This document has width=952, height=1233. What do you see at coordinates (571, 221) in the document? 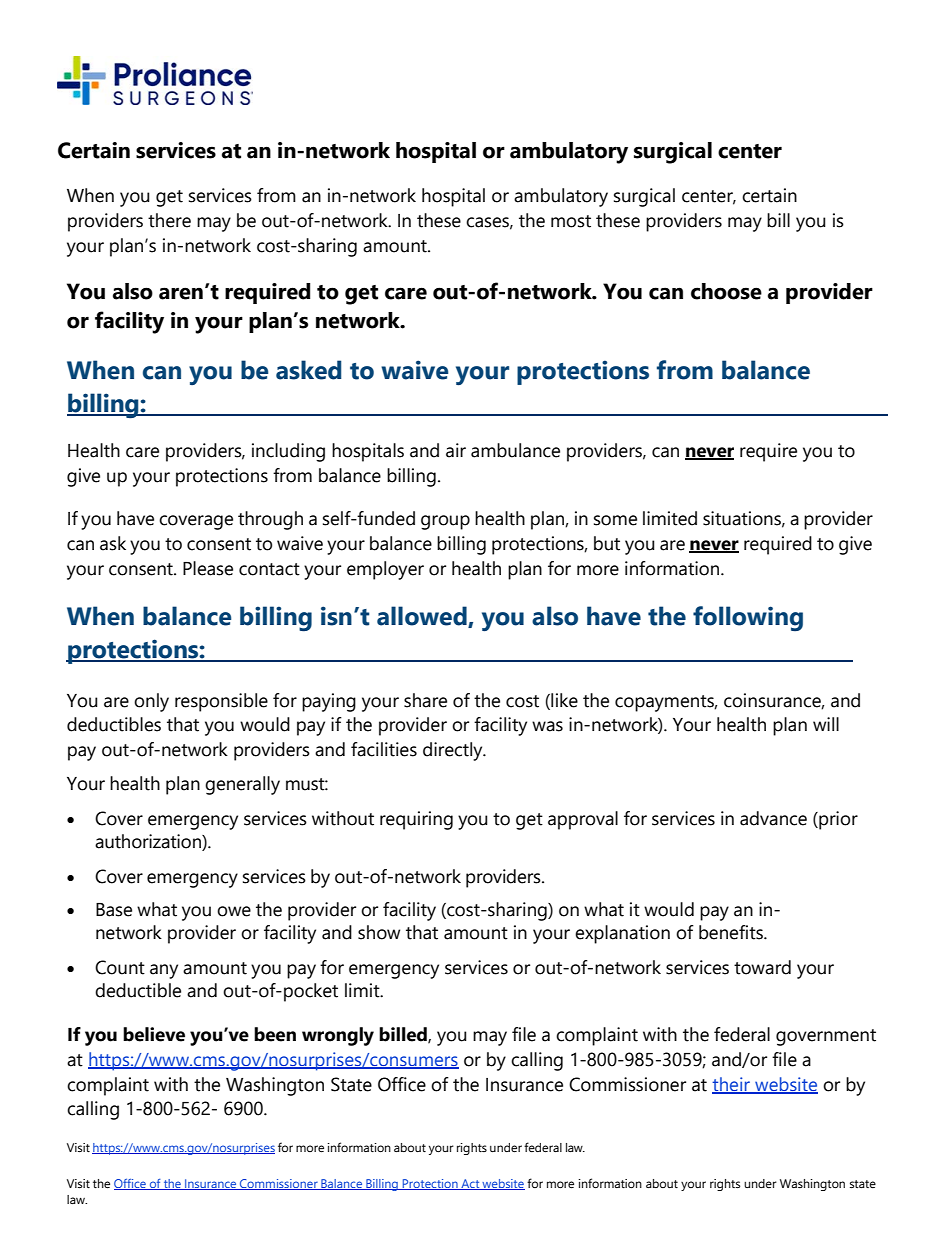
I see `most` at bounding box center [571, 221].
